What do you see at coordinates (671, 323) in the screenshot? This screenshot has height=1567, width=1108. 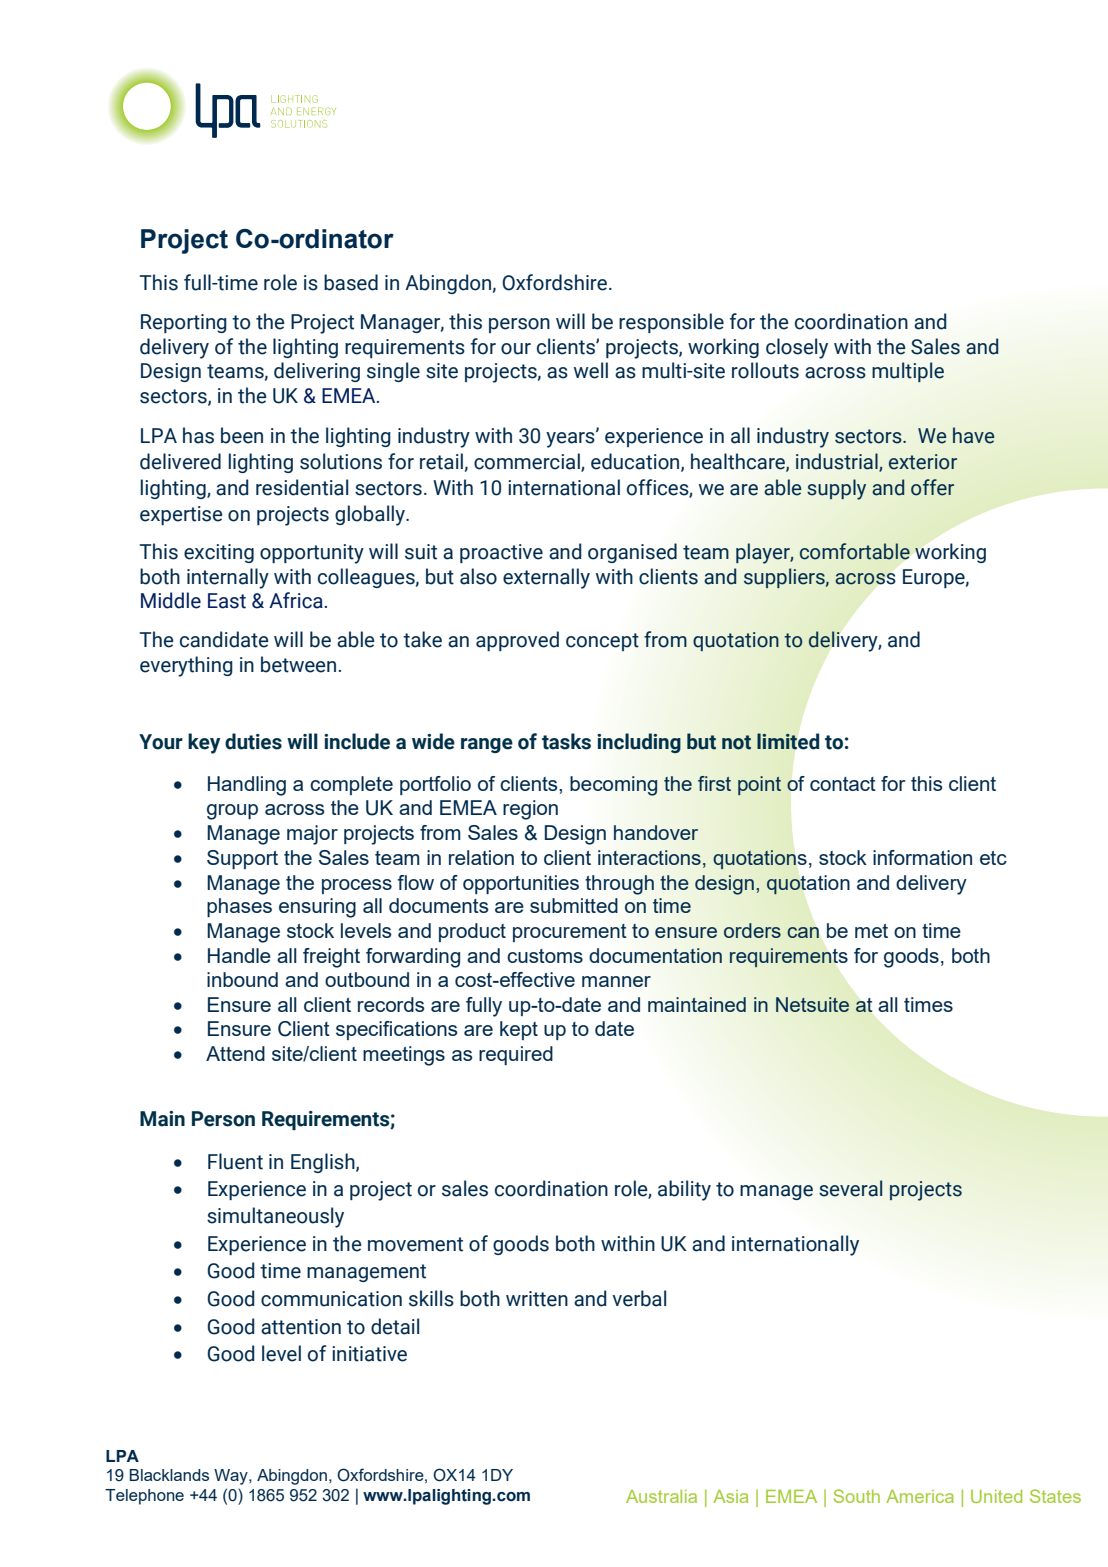 I see `responsible` at bounding box center [671, 323].
